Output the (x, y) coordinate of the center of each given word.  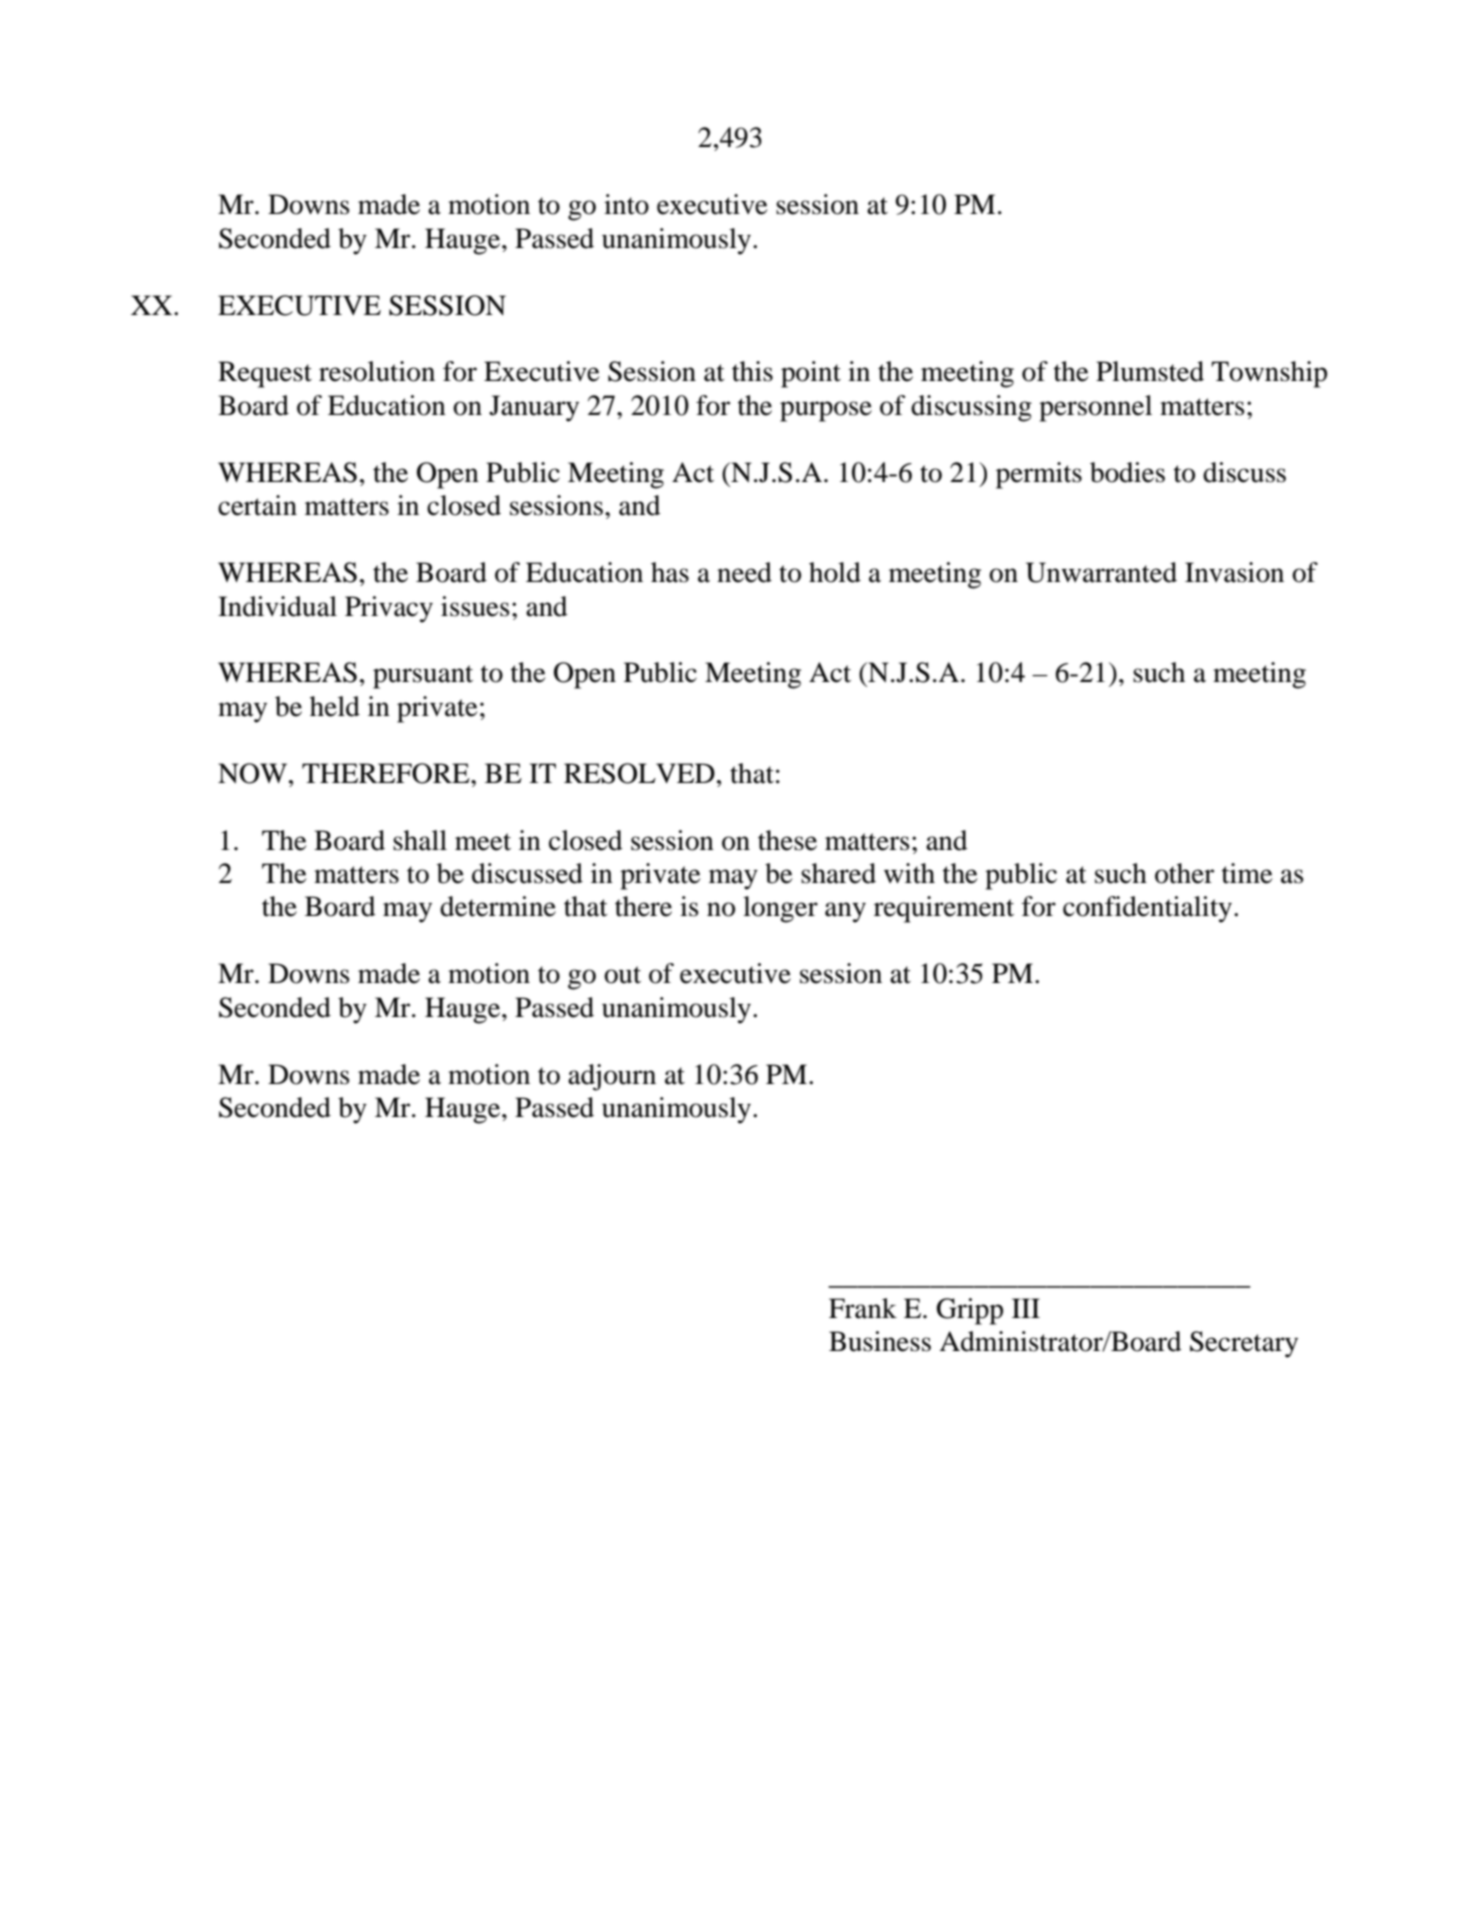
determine (498, 906)
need (744, 572)
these (787, 840)
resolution (377, 371)
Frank (863, 1308)
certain (257, 505)
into (626, 204)
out (622, 975)
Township (1269, 374)
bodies (1127, 472)
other (1184, 873)
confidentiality (1147, 909)
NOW (254, 773)
